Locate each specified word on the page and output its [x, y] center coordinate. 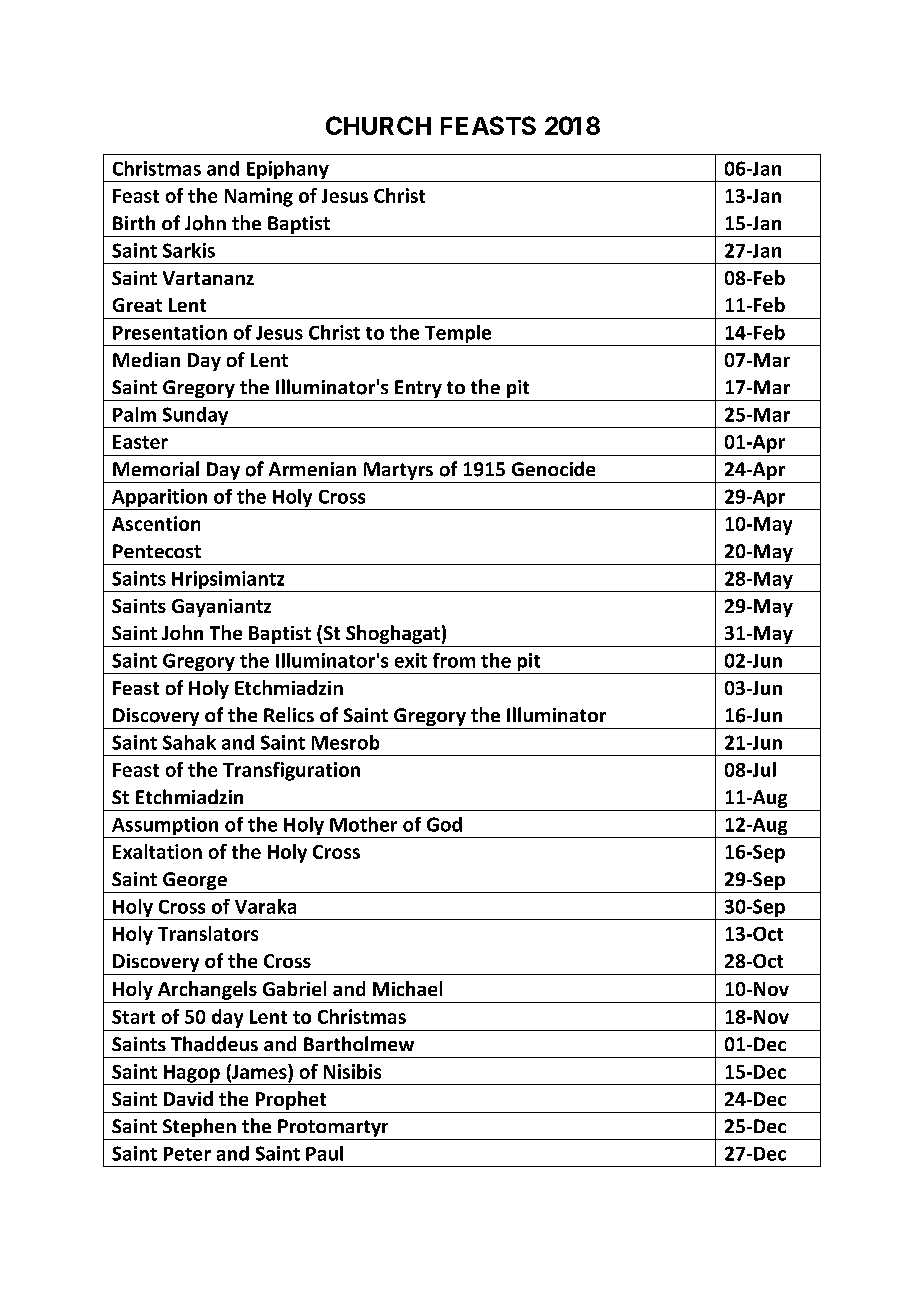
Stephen [199, 1129]
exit [411, 660]
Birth [134, 222]
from [454, 660]
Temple [458, 335]
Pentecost [157, 551]
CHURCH [378, 125]
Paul [324, 1153]
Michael [407, 988]
